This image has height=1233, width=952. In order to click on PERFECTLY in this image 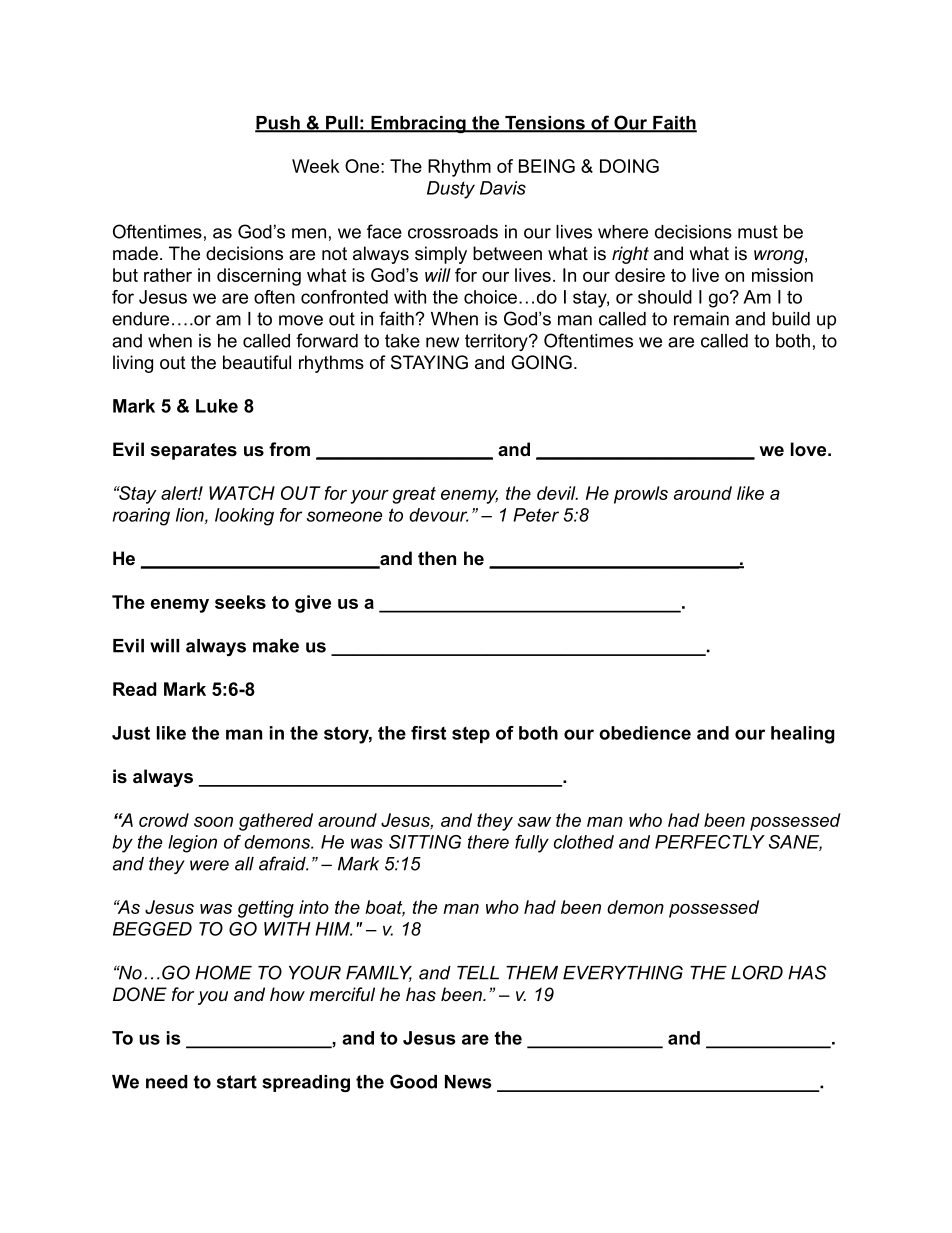, I will do `click(710, 842)`.
